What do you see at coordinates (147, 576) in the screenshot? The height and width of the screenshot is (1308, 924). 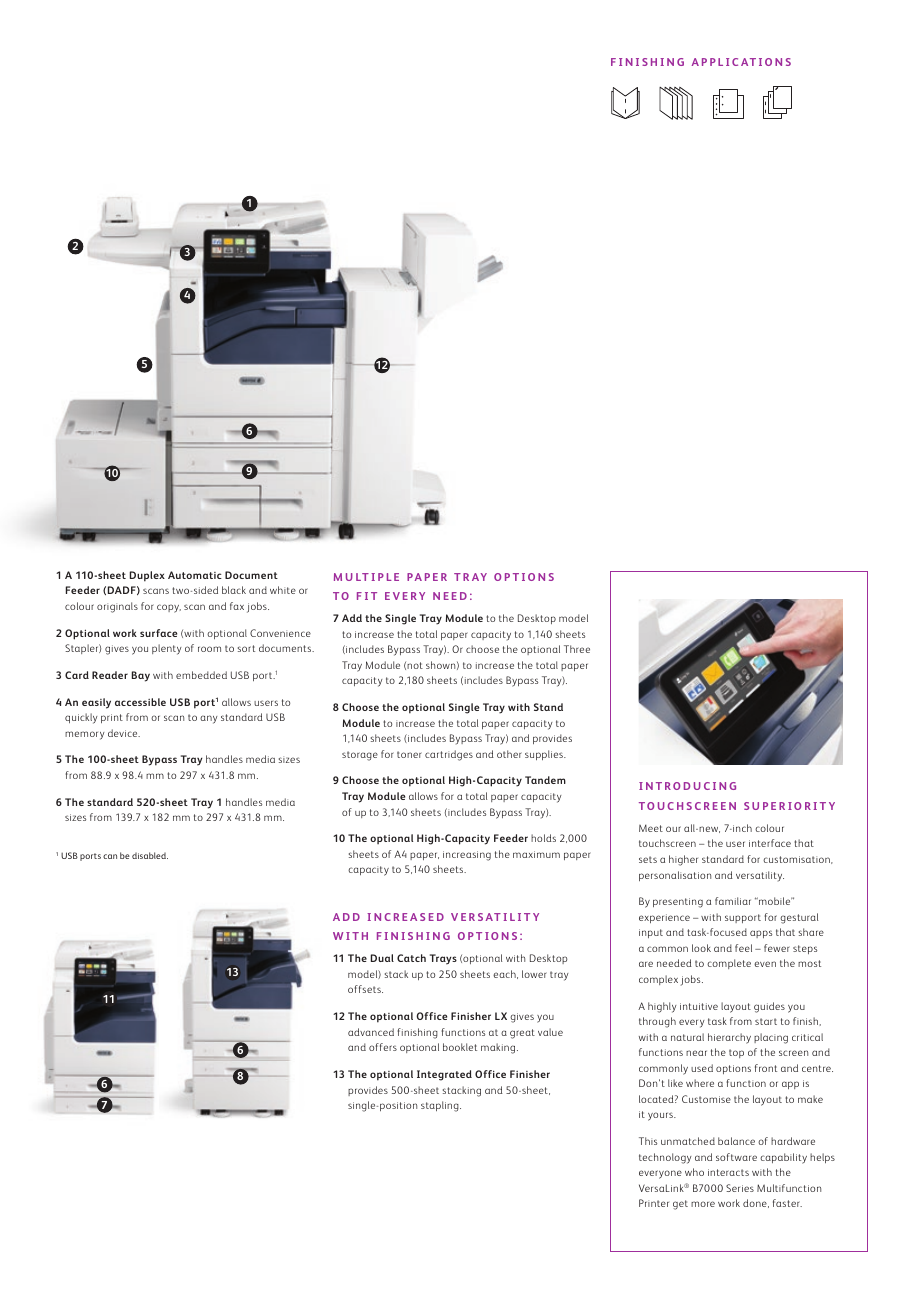 I see `Duplex` at bounding box center [147, 576].
